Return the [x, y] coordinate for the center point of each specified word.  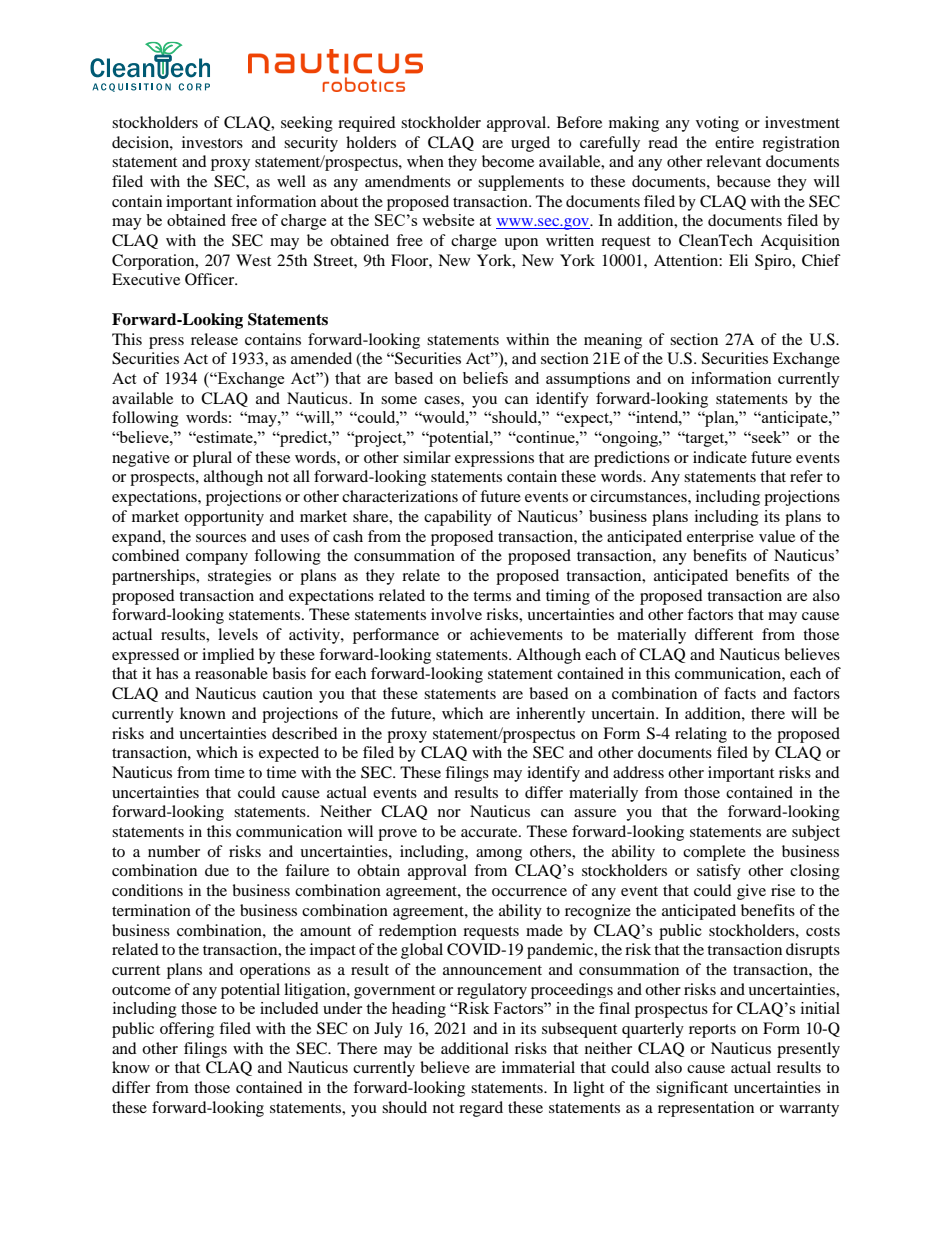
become [508, 161]
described [305, 733]
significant [692, 1089]
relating [701, 735]
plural [212, 459]
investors [212, 142]
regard [481, 1109]
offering [187, 1030]
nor [449, 813]
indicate [720, 457]
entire [734, 142]
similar [427, 457]
